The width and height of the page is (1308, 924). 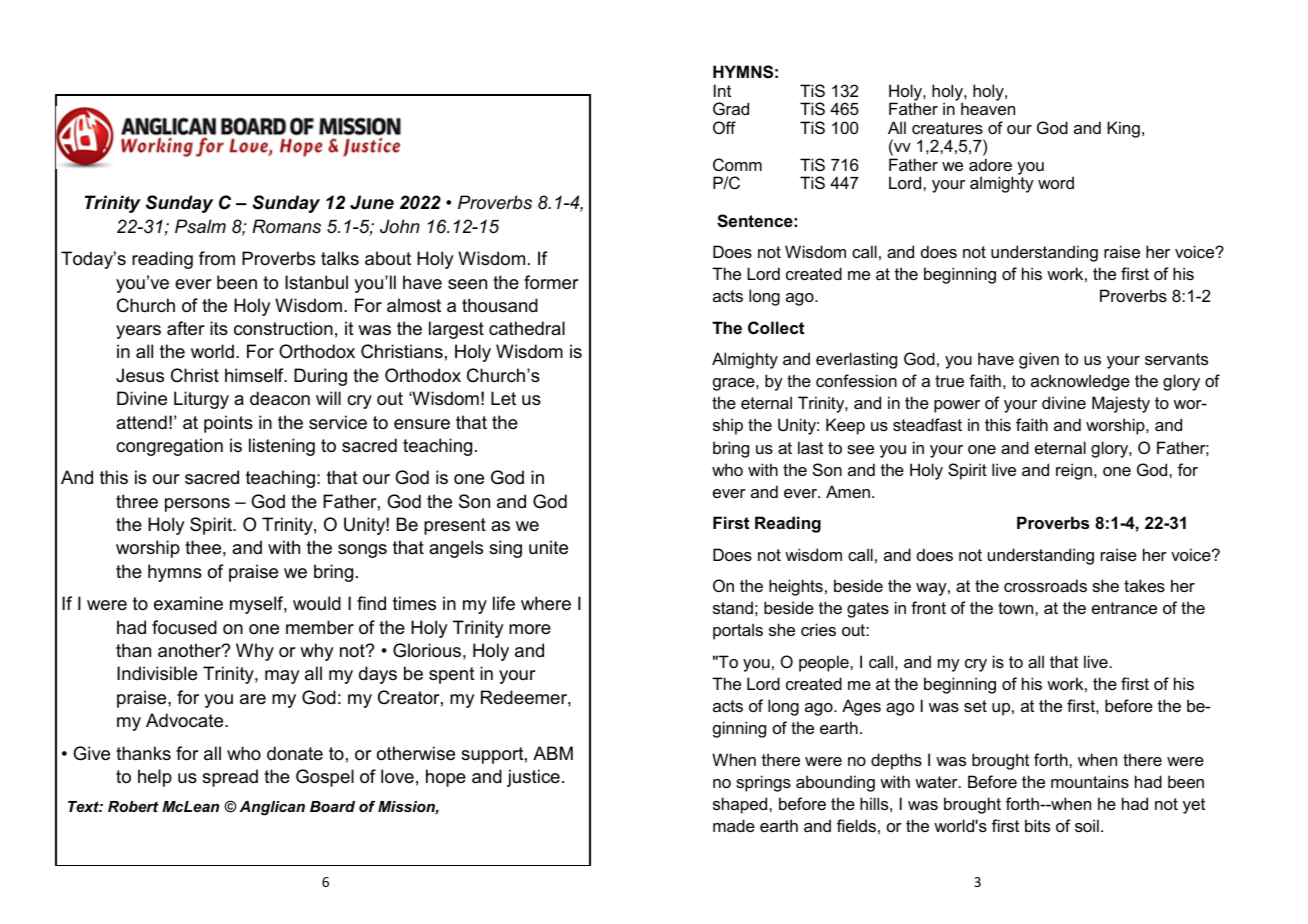 I want to click on would, so click(x=317, y=603).
